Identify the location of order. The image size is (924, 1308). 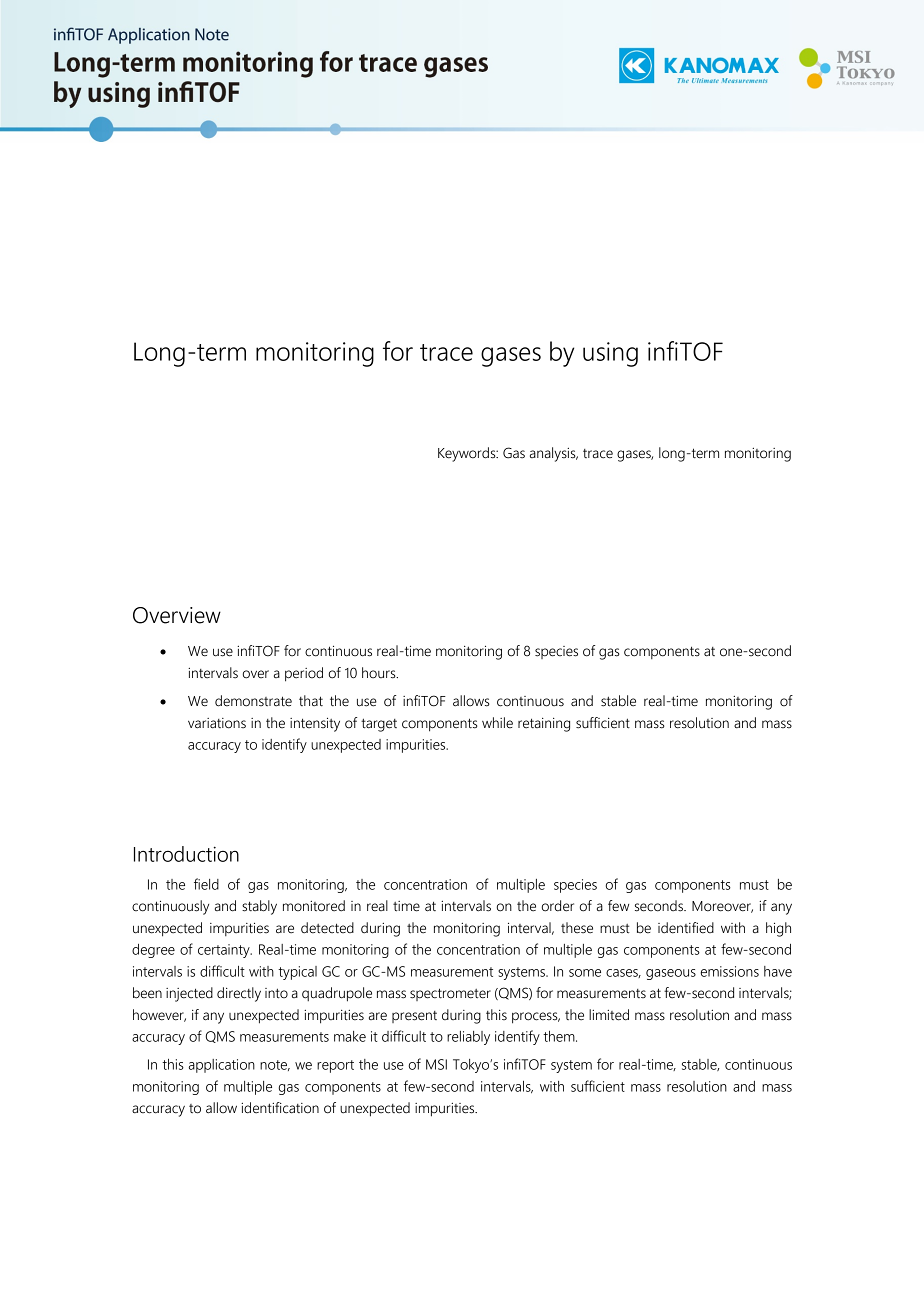
(558, 906).
